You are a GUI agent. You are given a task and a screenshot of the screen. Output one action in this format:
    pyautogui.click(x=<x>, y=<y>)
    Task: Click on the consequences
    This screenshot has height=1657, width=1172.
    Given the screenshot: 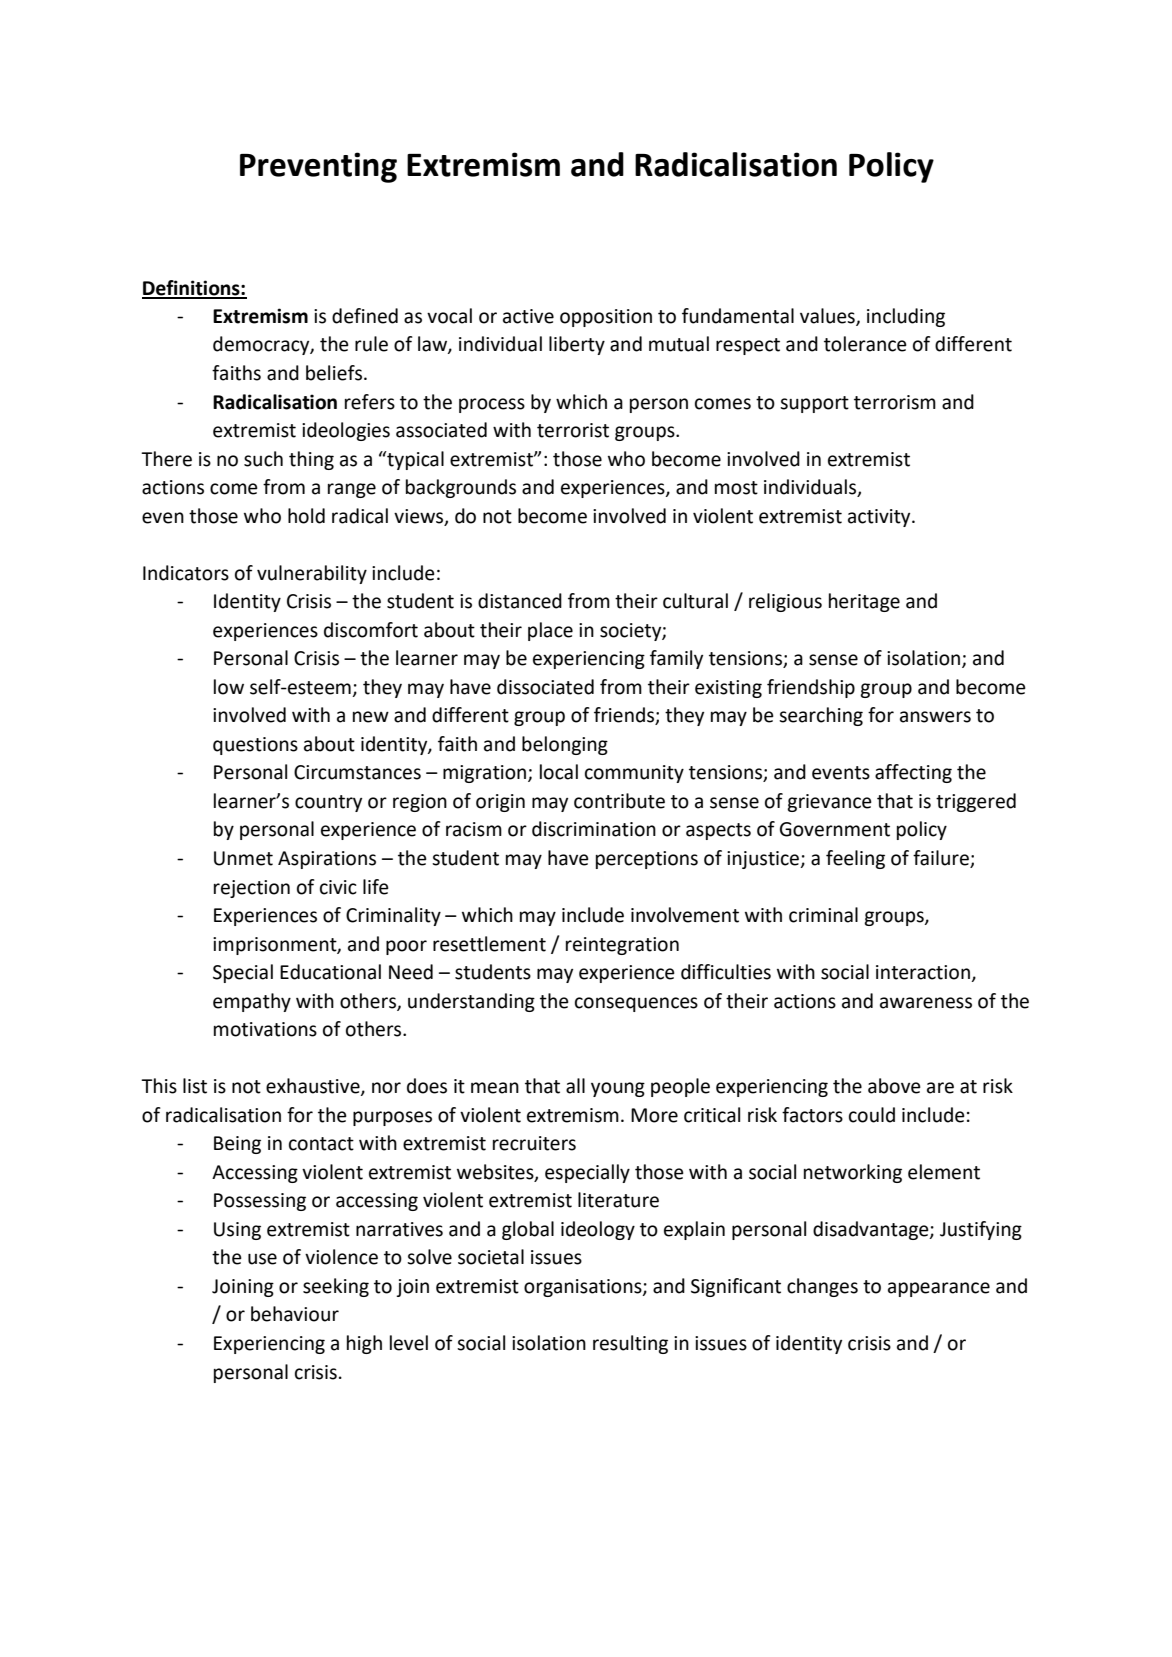 What is the action you would take?
    pyautogui.click(x=636, y=1004)
